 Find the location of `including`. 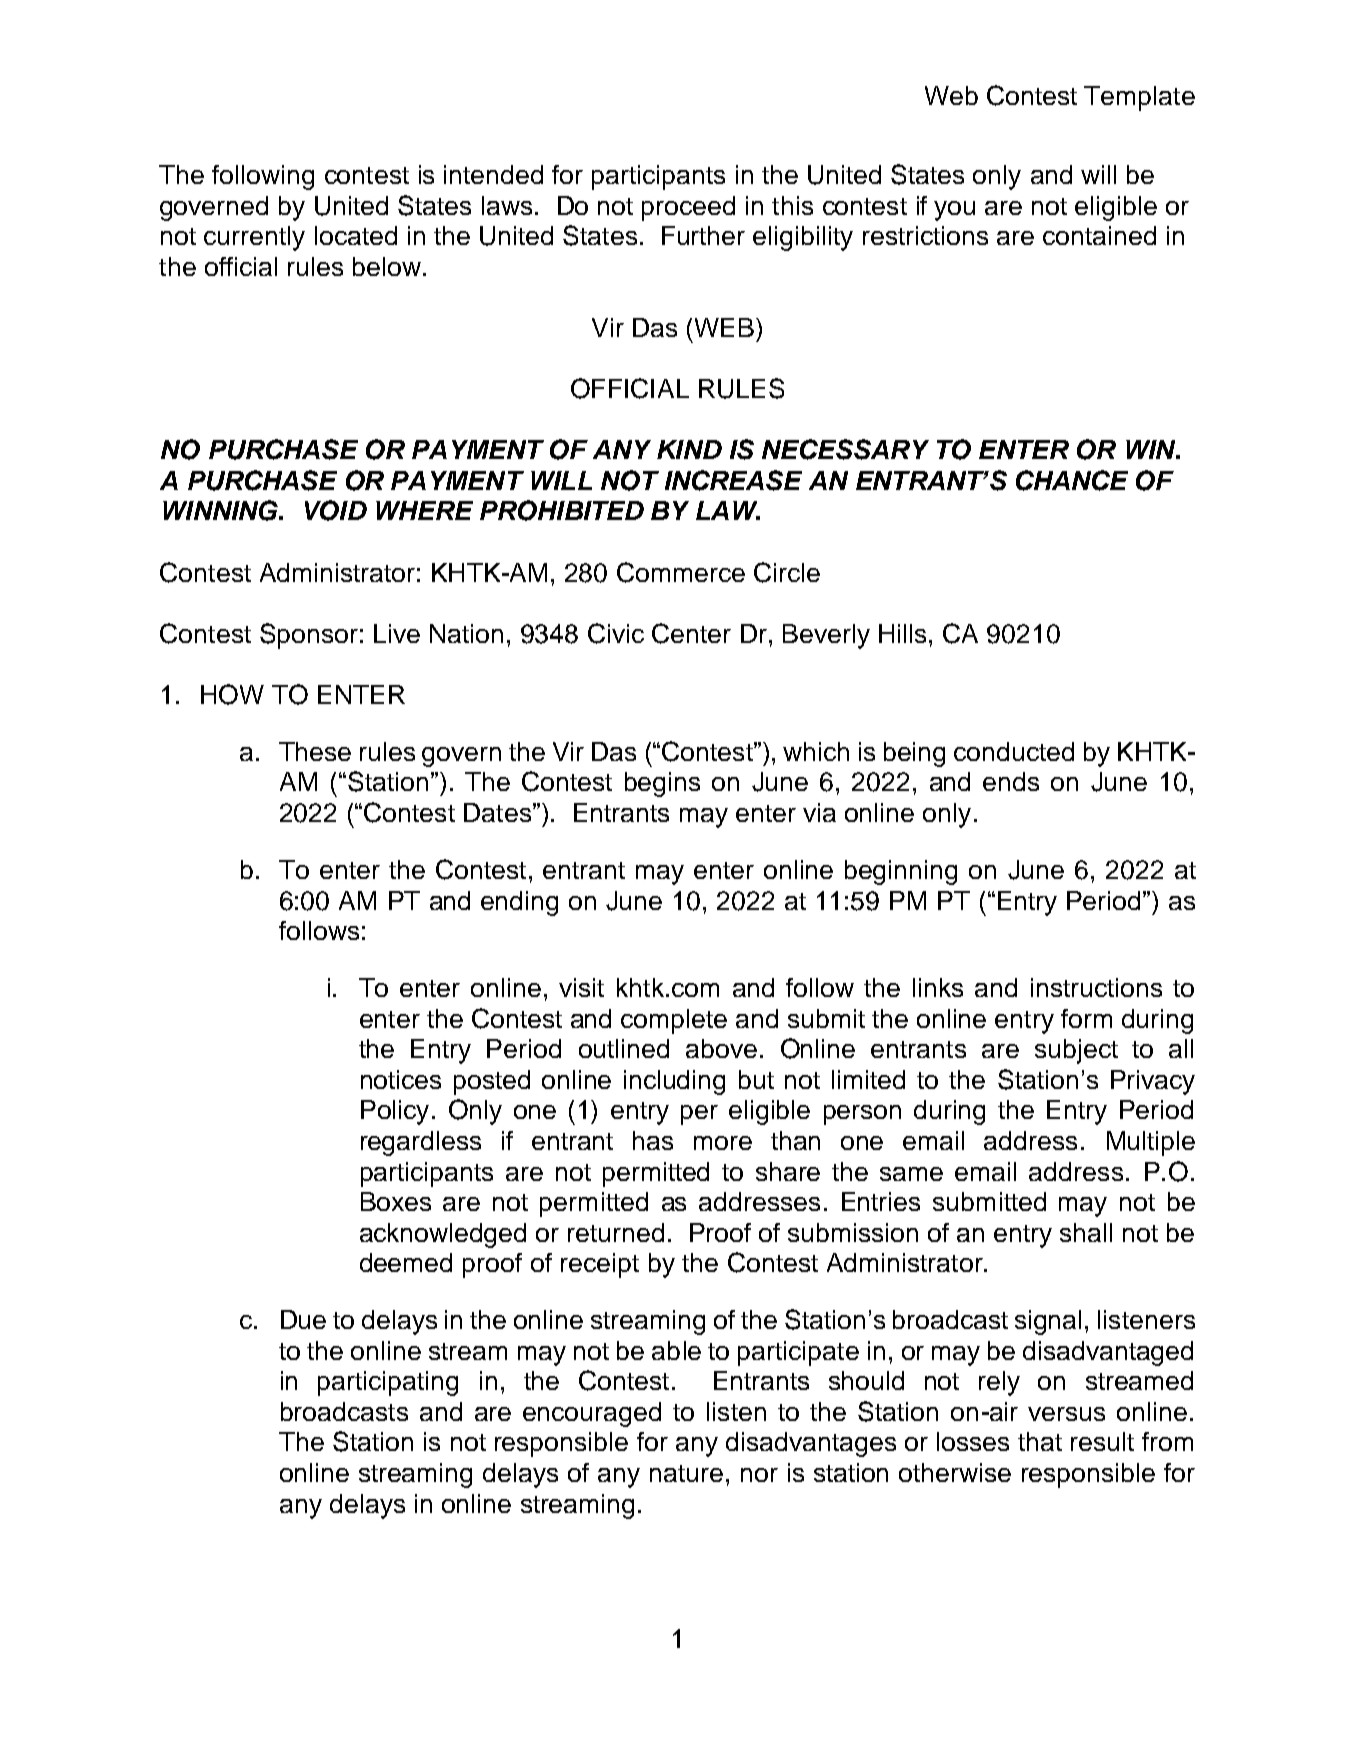

including is located at coordinates (674, 1082).
